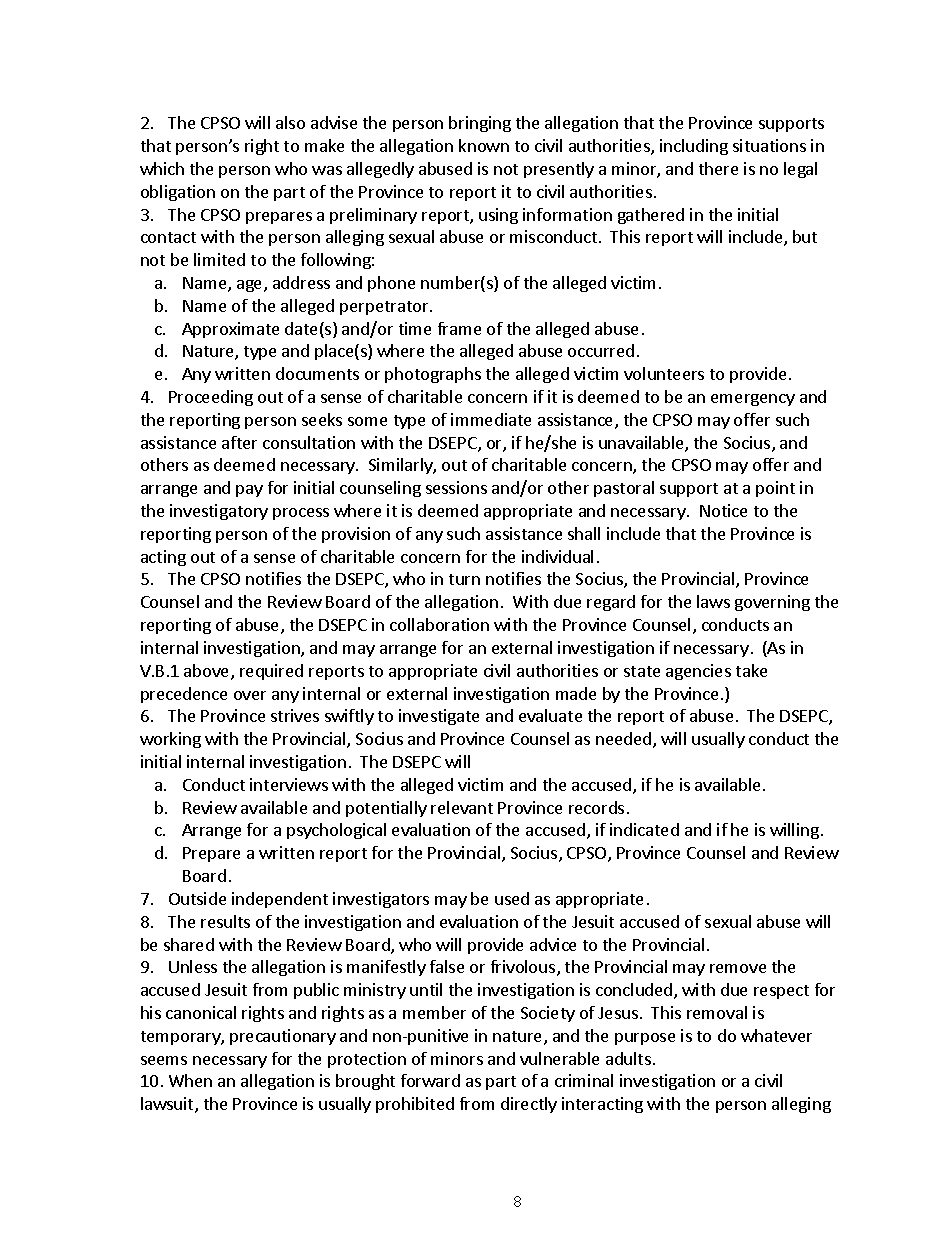 This image has height=1233, width=952. Describe the element at coordinates (190, 1080) in the image. I see `When` at that location.
